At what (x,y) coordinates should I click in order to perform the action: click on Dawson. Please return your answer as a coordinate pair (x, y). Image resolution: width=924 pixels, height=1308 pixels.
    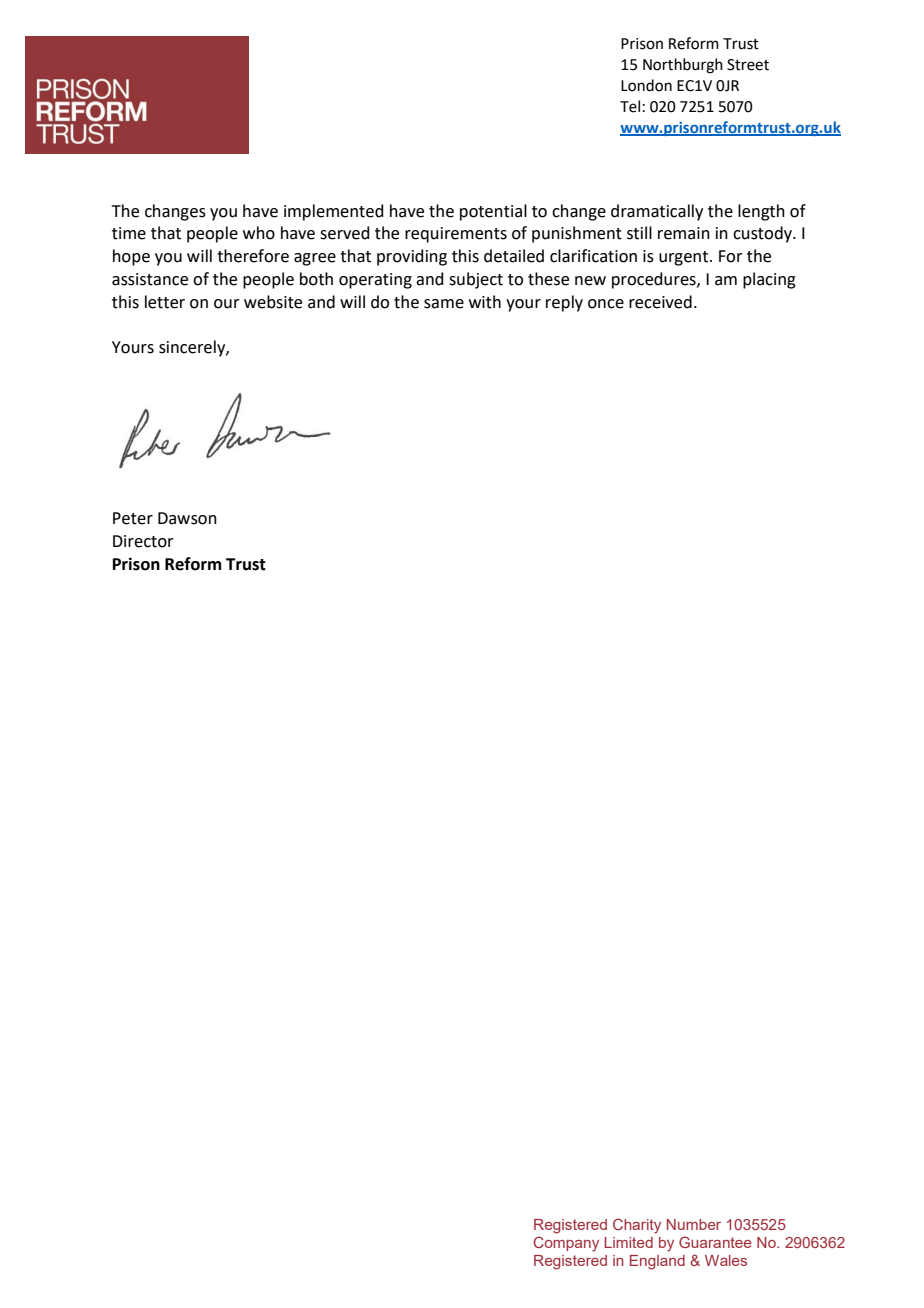
    Looking at the image, I should click on (187, 518).
